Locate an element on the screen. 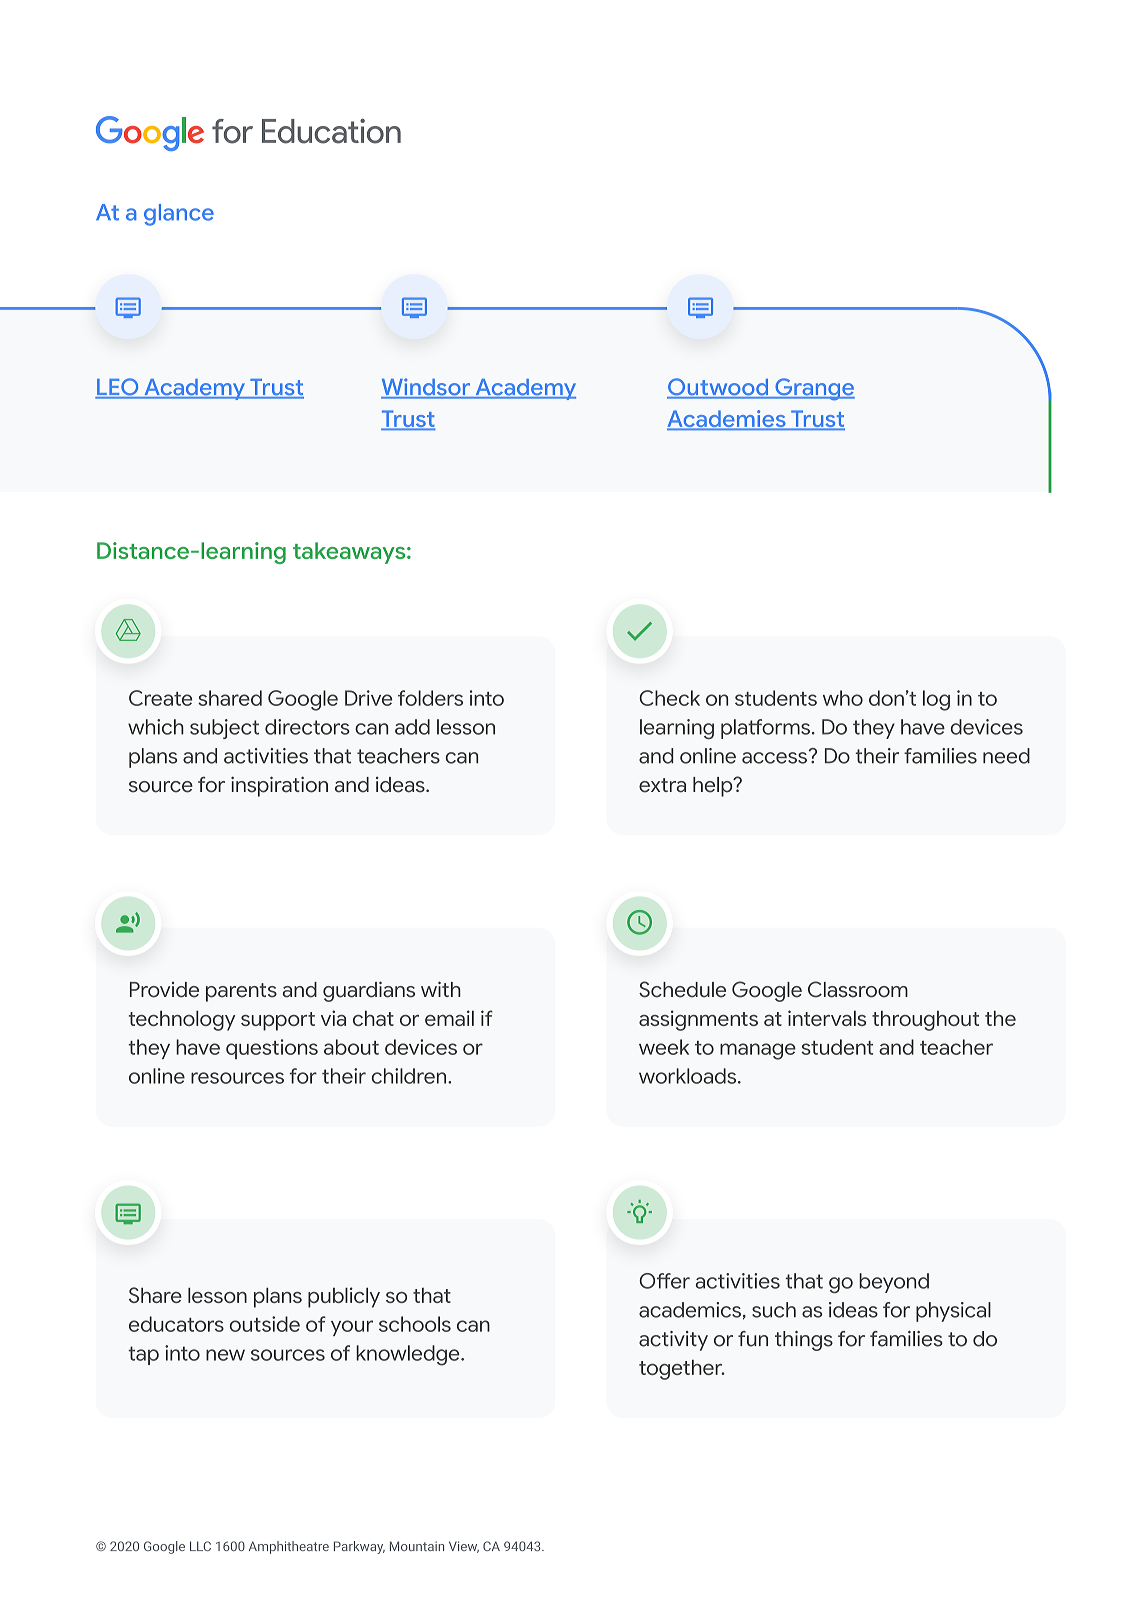 The height and width of the screenshot is (1616, 1143). Windsor is located at coordinates (427, 388).
